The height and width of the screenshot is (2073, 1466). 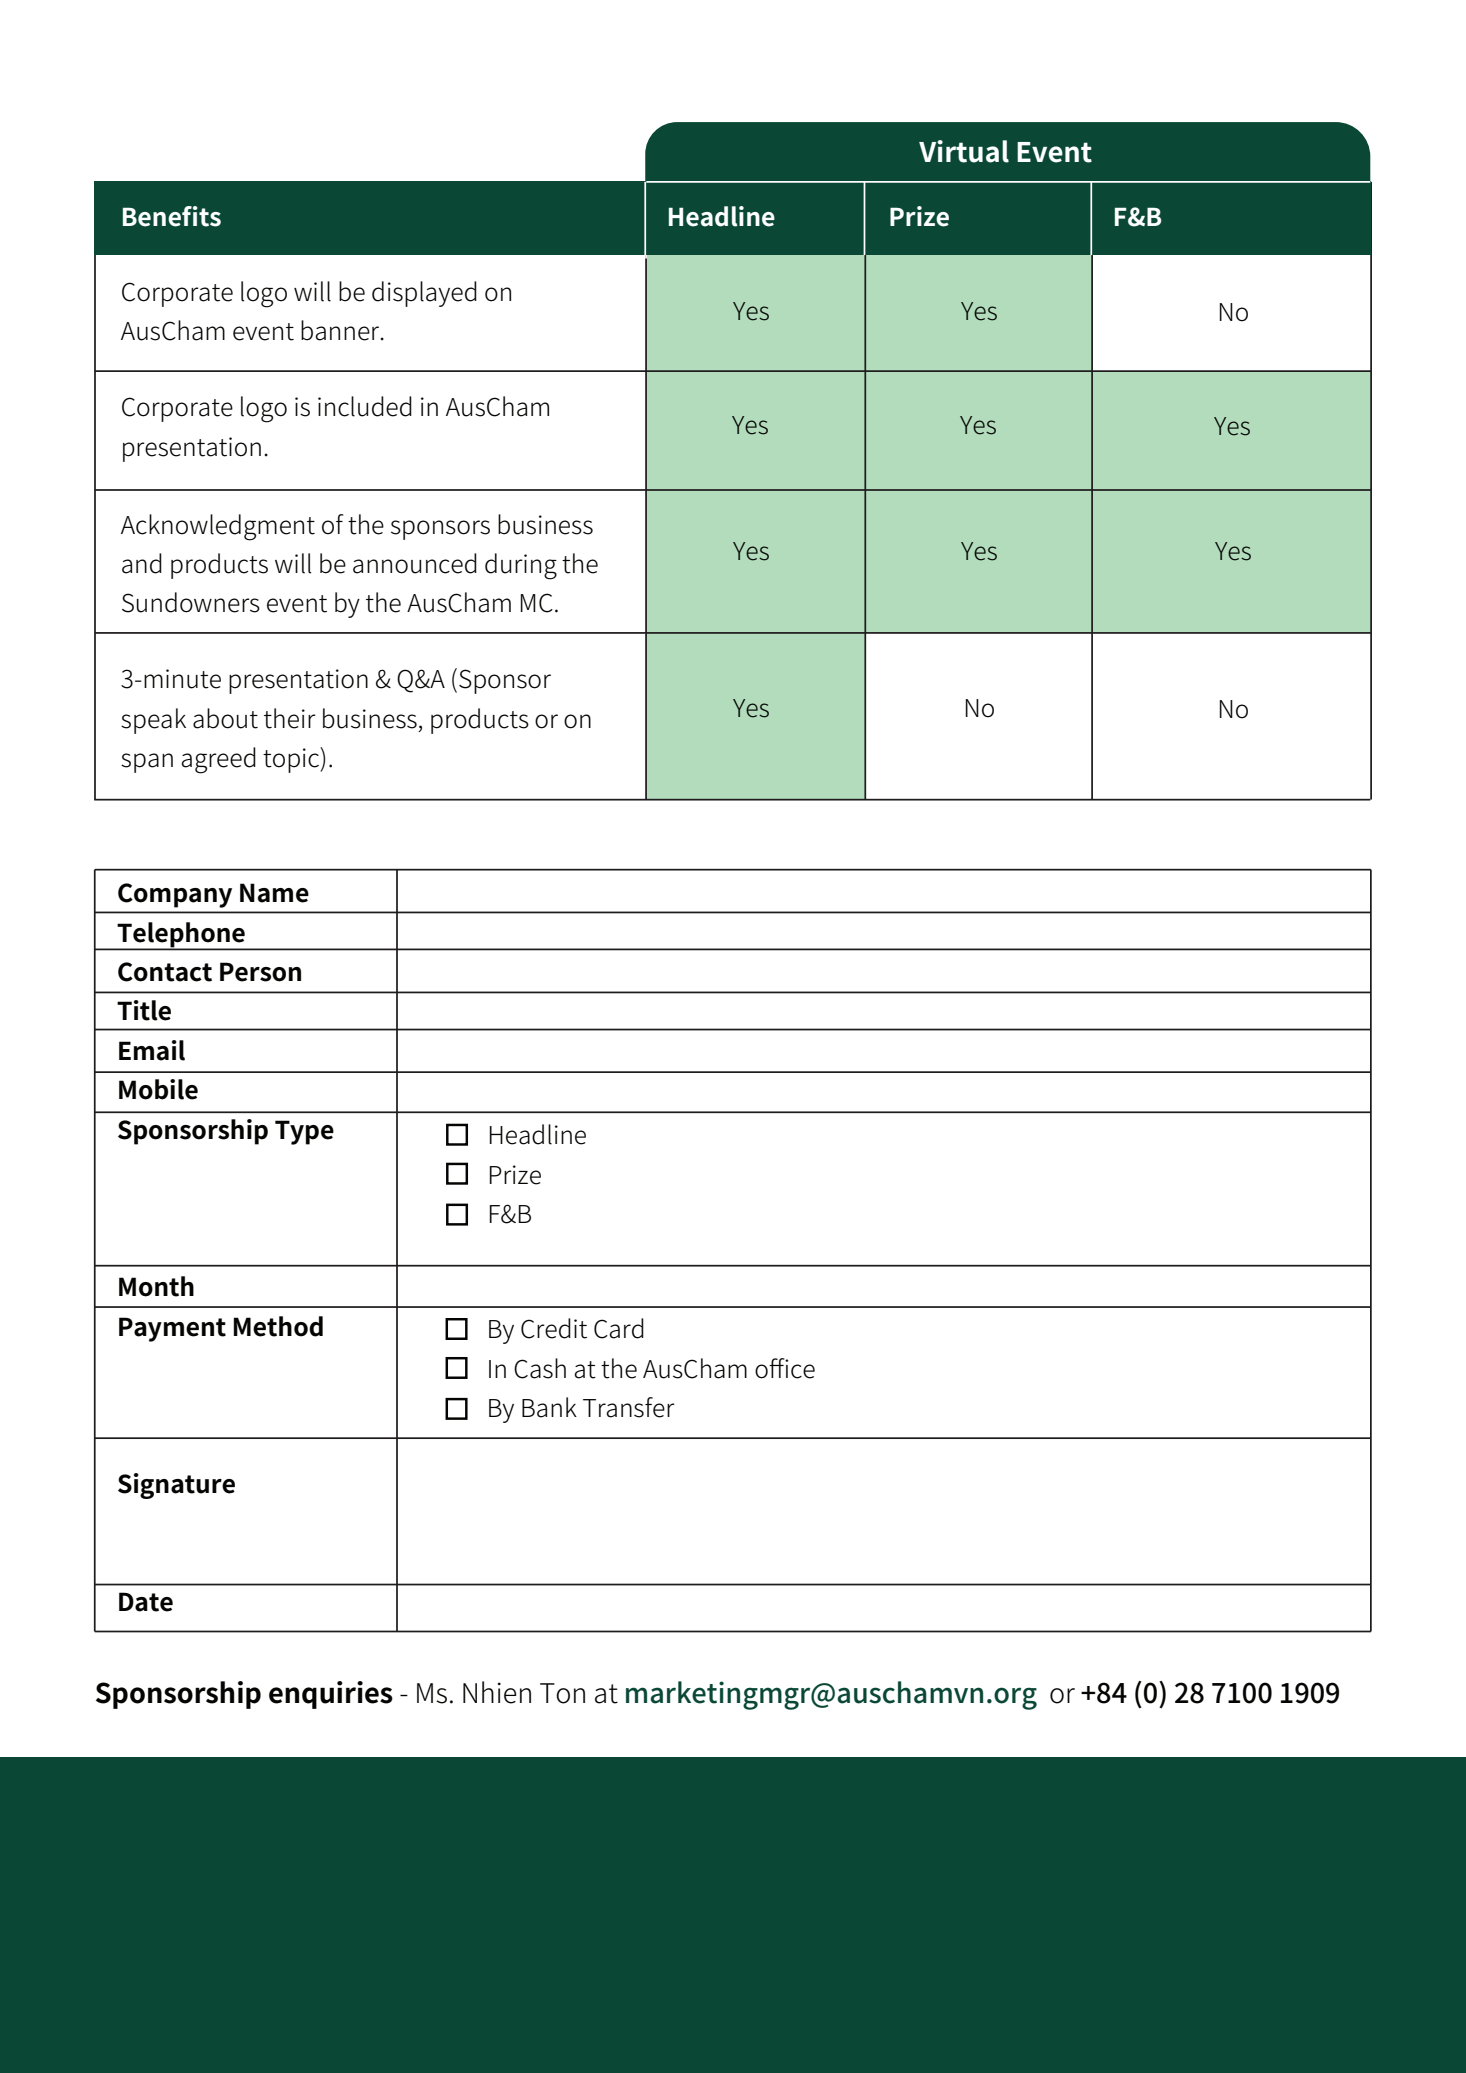 I want to click on announced, so click(x=415, y=563).
